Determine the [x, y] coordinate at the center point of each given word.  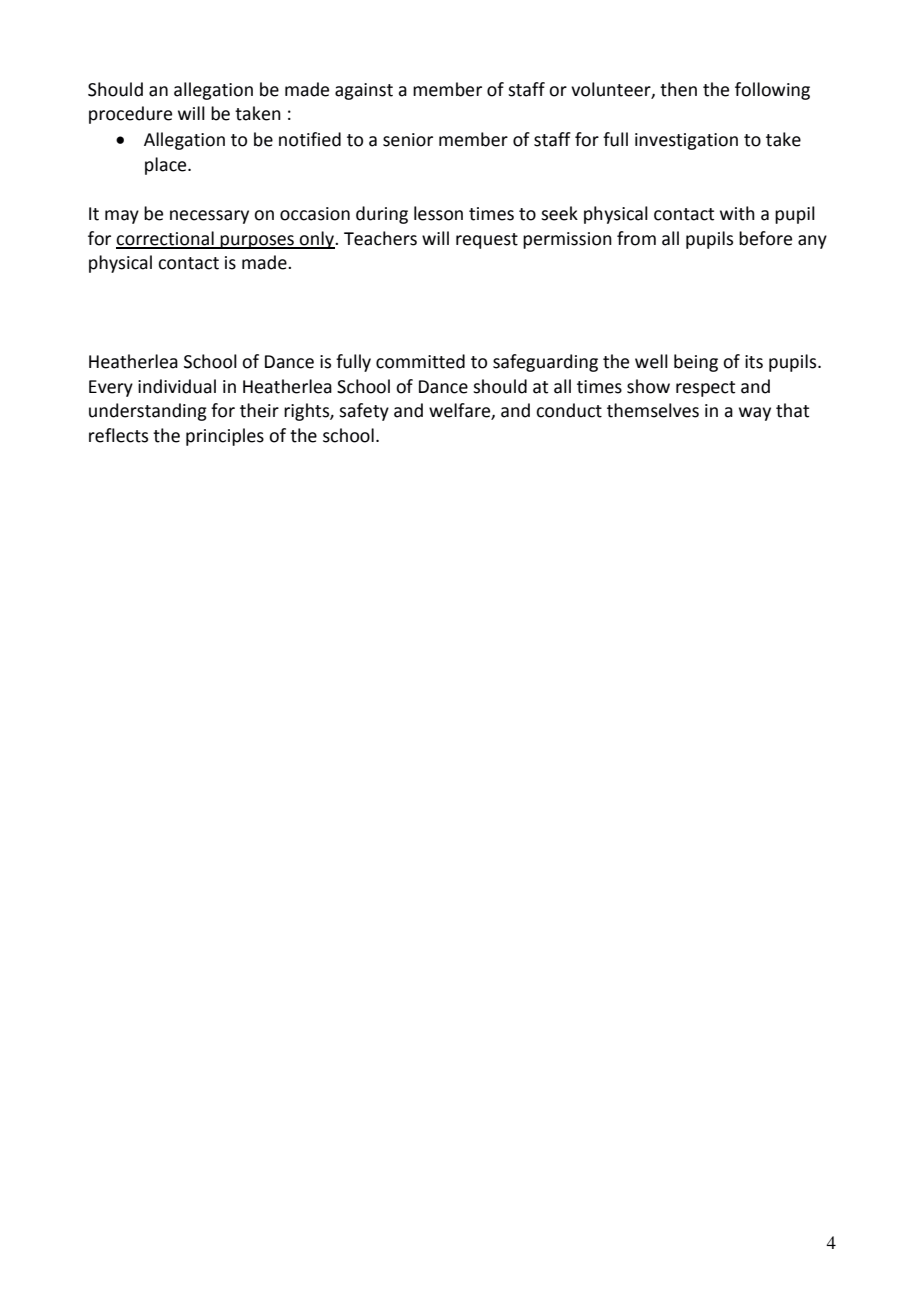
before [765, 238]
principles [225, 437]
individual [177, 386]
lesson [438, 213]
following [772, 91]
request [487, 241]
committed [420, 361]
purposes [257, 242]
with [737, 213]
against [364, 91]
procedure [130, 115]
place [167, 166]
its [754, 362]
